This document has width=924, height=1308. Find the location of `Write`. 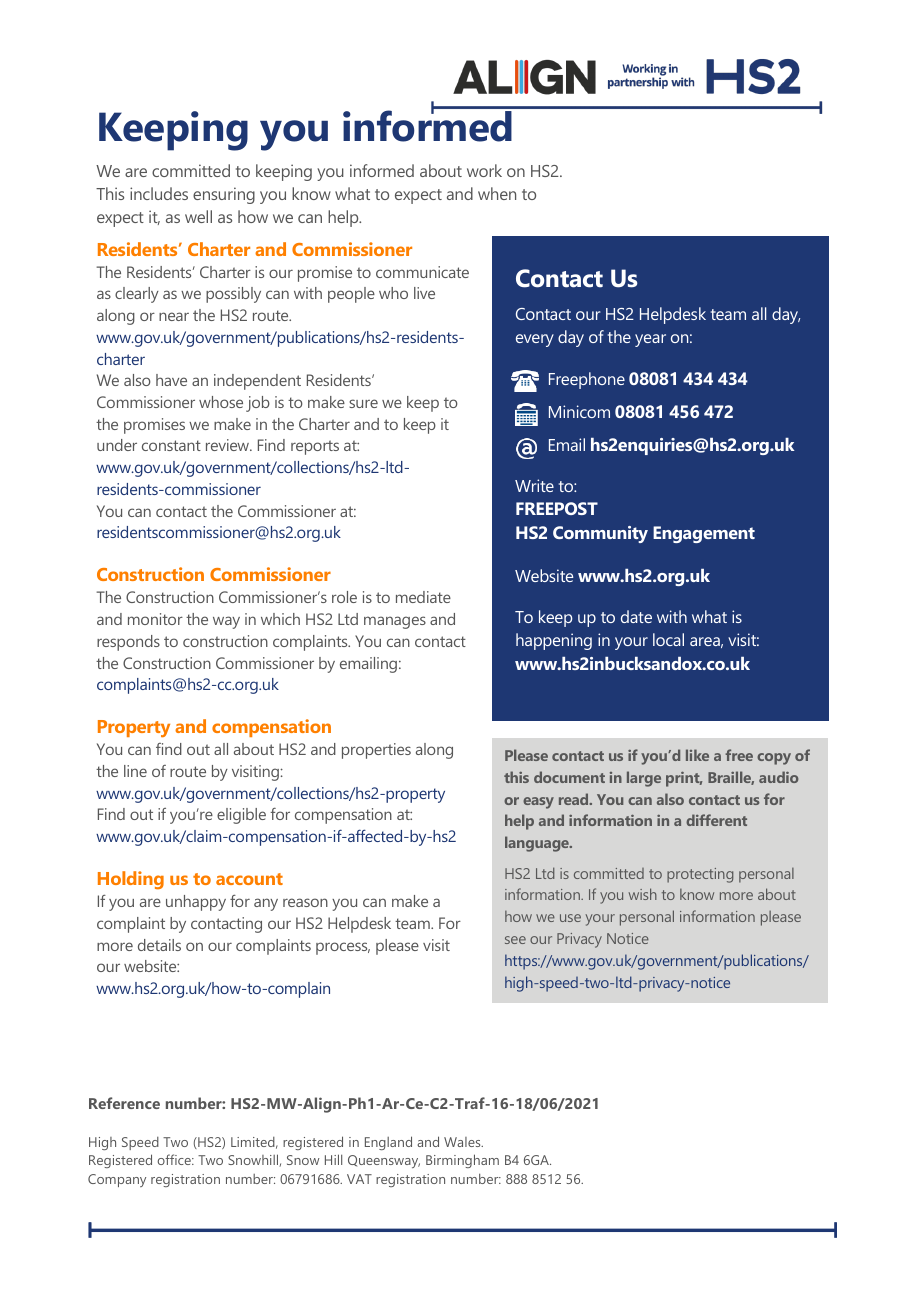

Write is located at coordinates (534, 485).
